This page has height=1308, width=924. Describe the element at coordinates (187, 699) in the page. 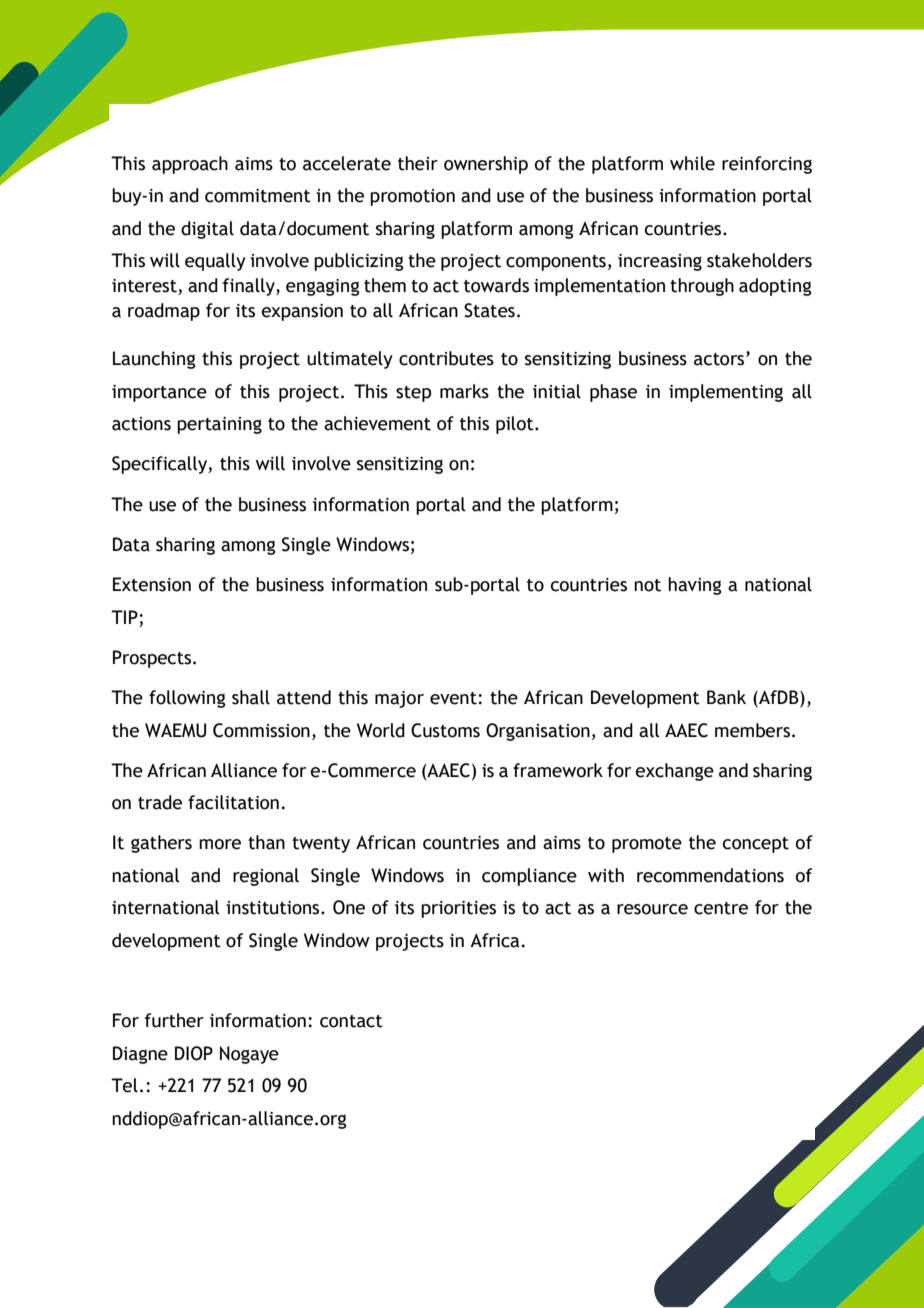

I see `following` at that location.
